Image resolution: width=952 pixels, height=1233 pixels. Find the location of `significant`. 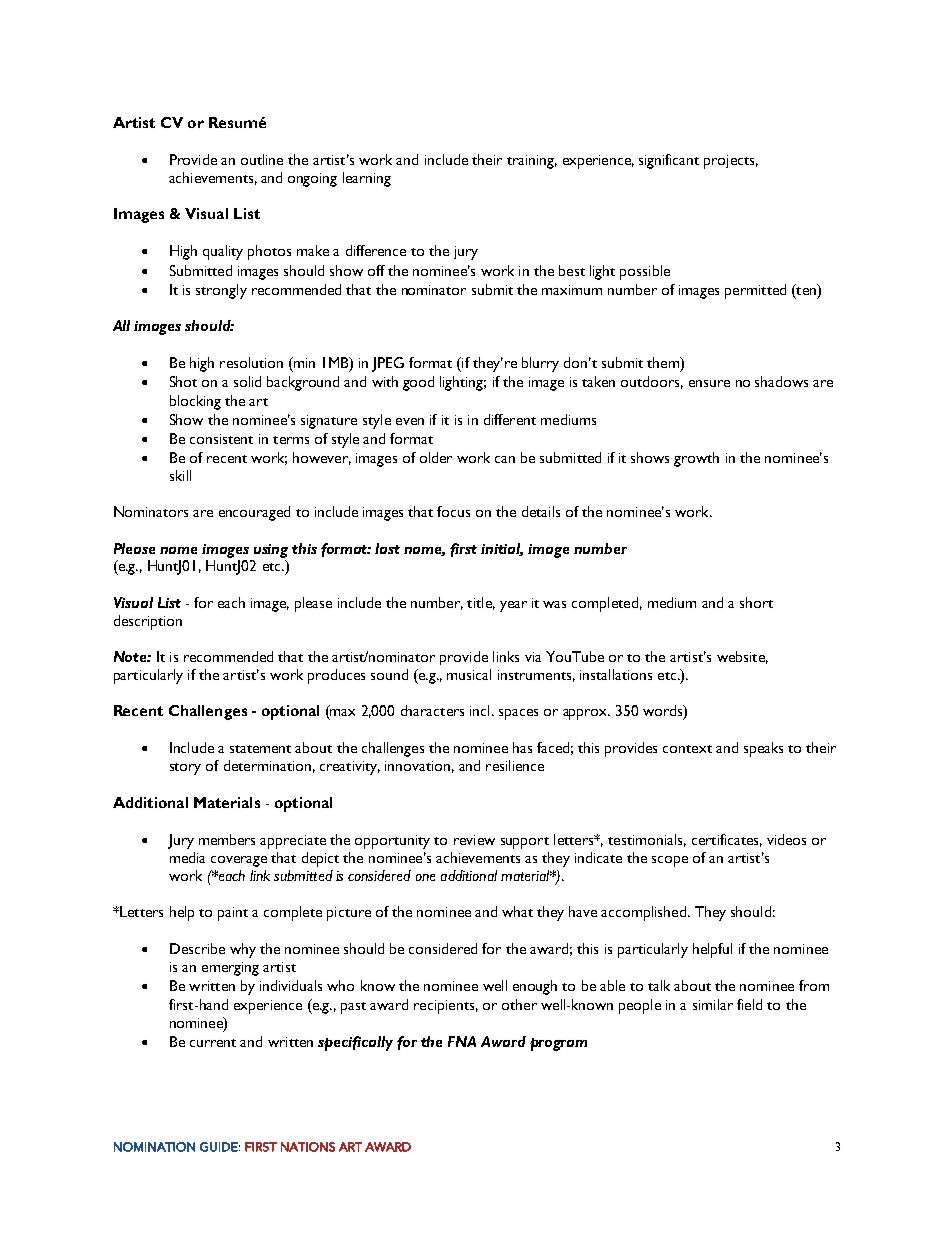

significant is located at coordinates (669, 161).
